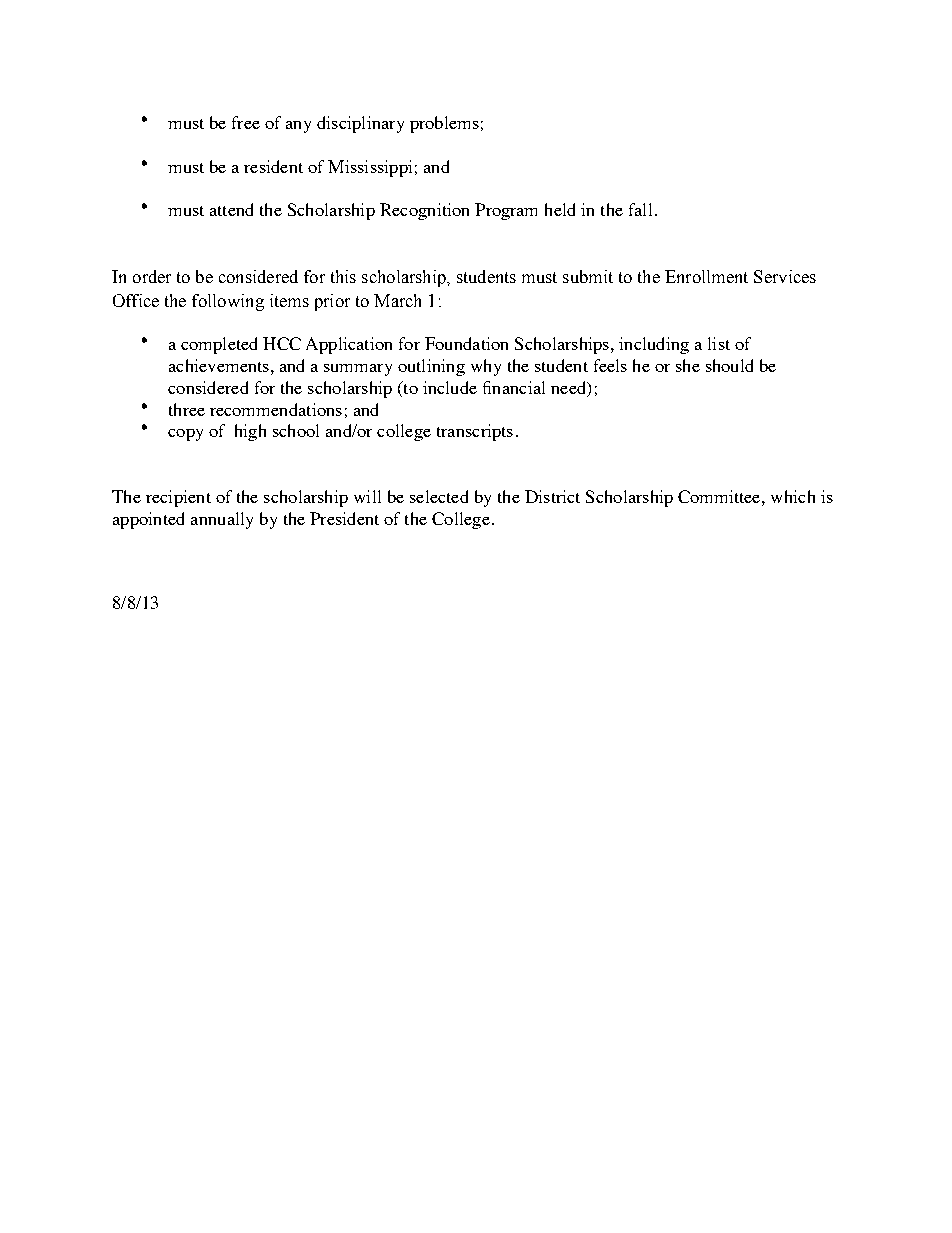  Describe the element at coordinates (466, 343) in the document. I see `Foundation` at that location.
